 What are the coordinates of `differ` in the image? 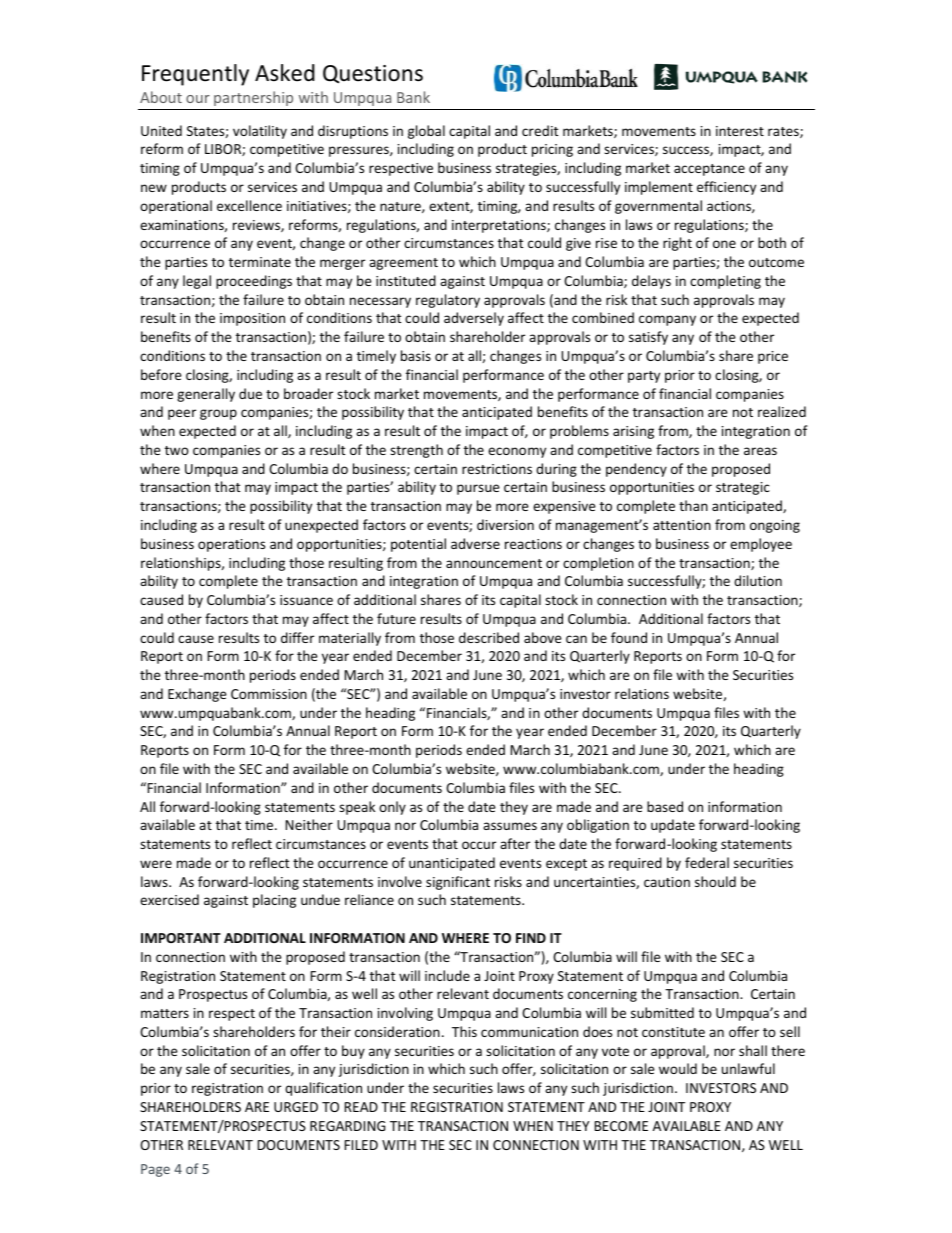 It's located at (297, 637).
